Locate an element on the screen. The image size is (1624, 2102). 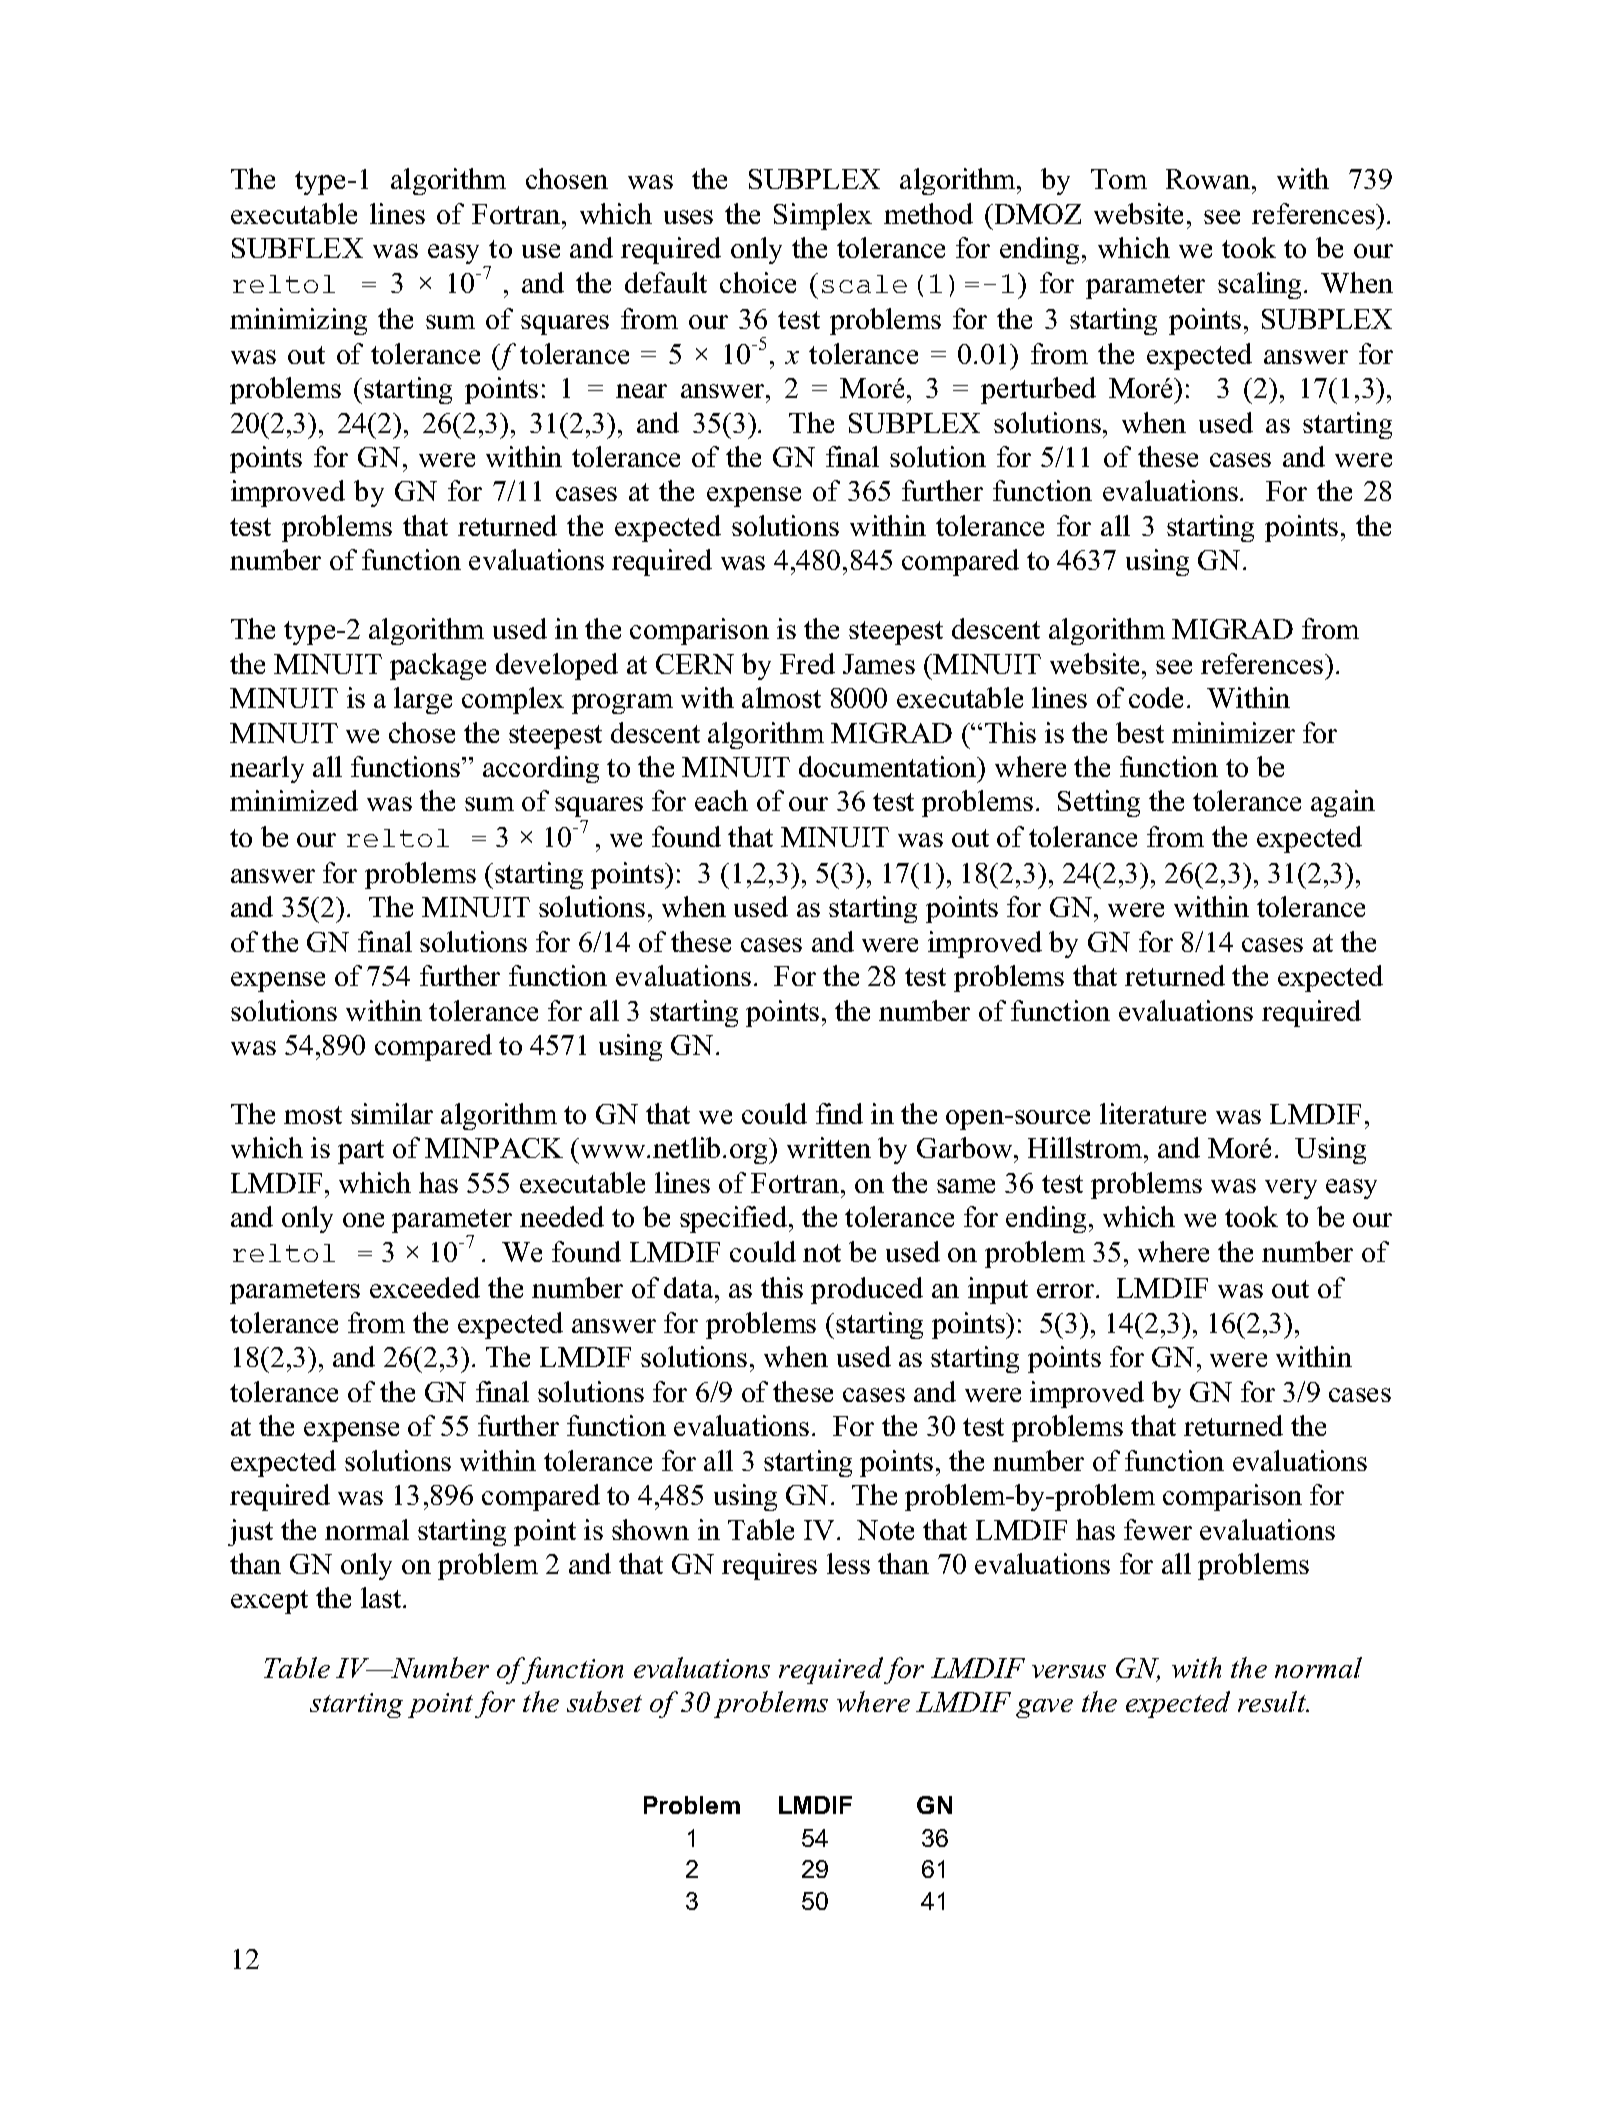
requires is located at coordinates (769, 1566).
